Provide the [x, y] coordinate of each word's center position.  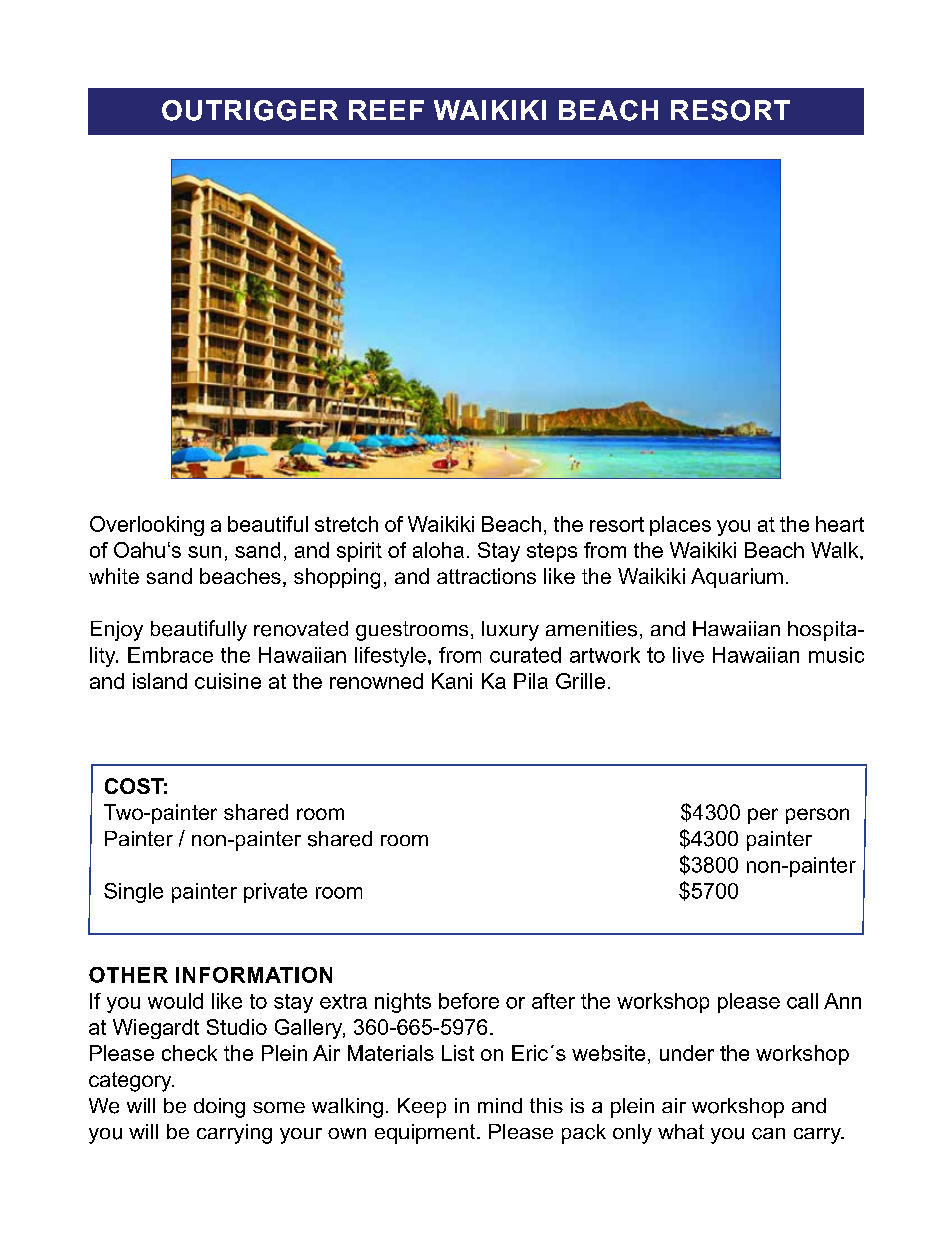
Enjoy [117, 631]
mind [500, 1105]
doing [219, 1108]
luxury [510, 631]
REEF [386, 110]
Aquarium [737, 578]
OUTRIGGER [250, 110]
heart [840, 524]
